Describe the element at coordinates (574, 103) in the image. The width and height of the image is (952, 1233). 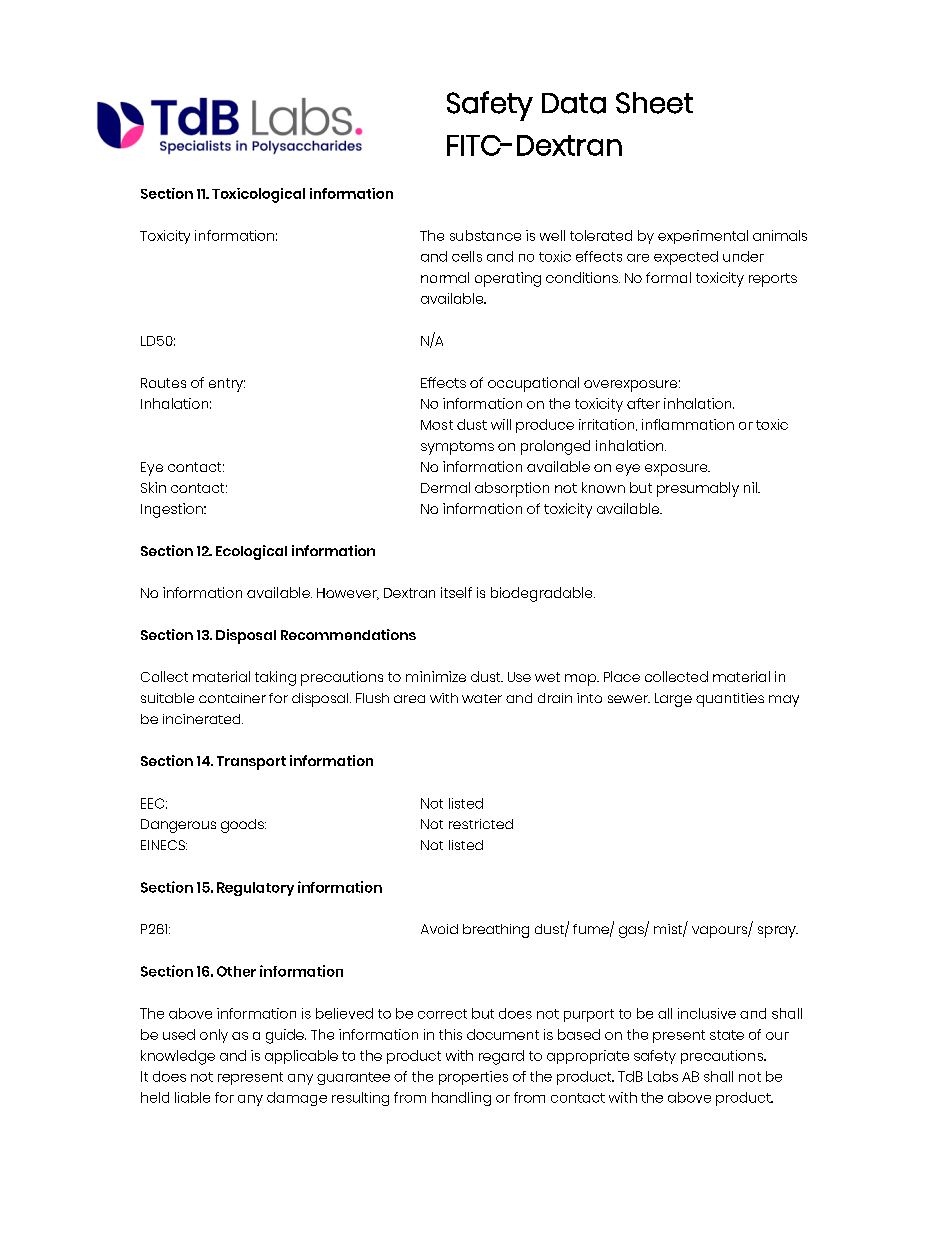
I see `Data` at that location.
